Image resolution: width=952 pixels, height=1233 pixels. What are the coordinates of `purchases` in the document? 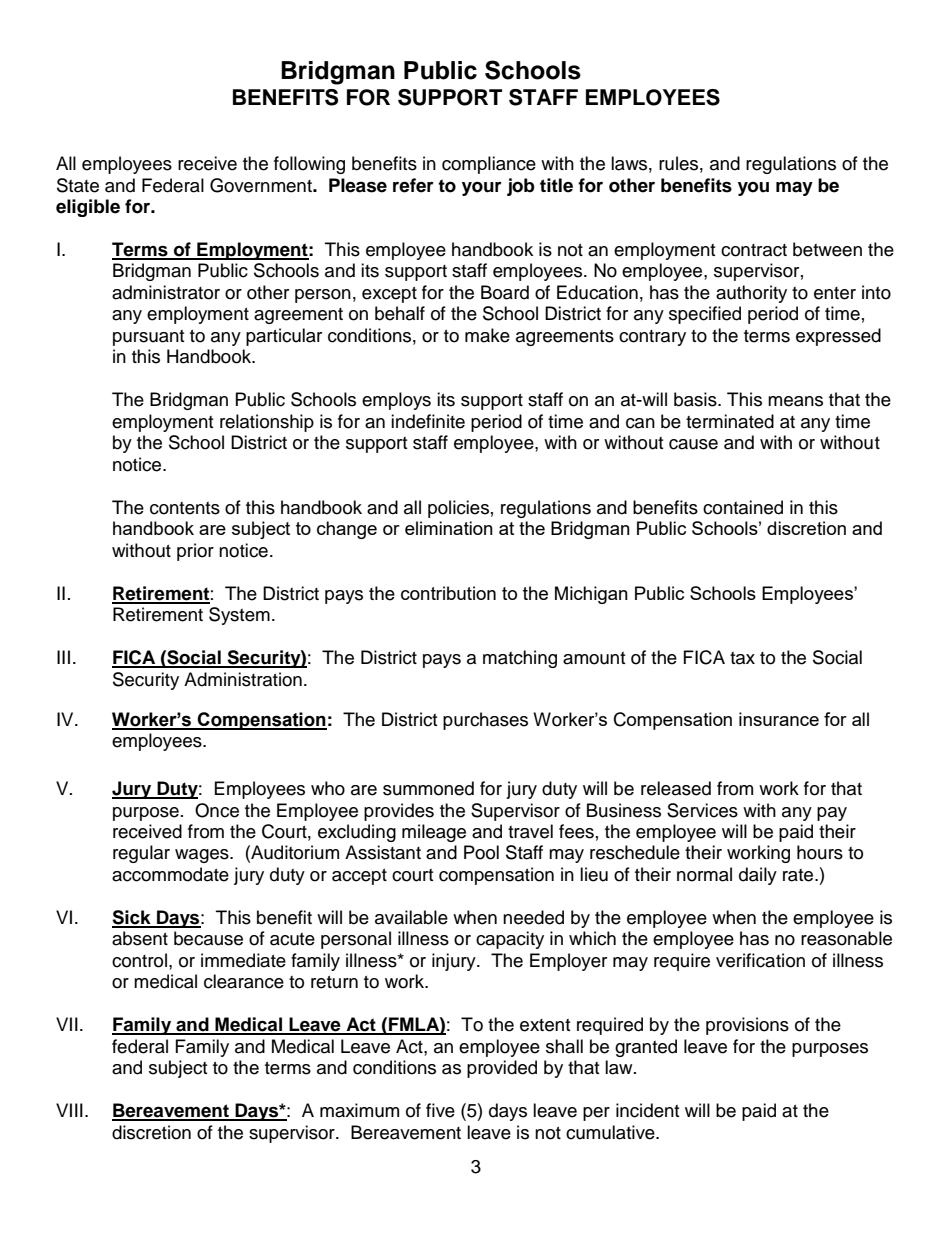 It's located at (485, 721).
